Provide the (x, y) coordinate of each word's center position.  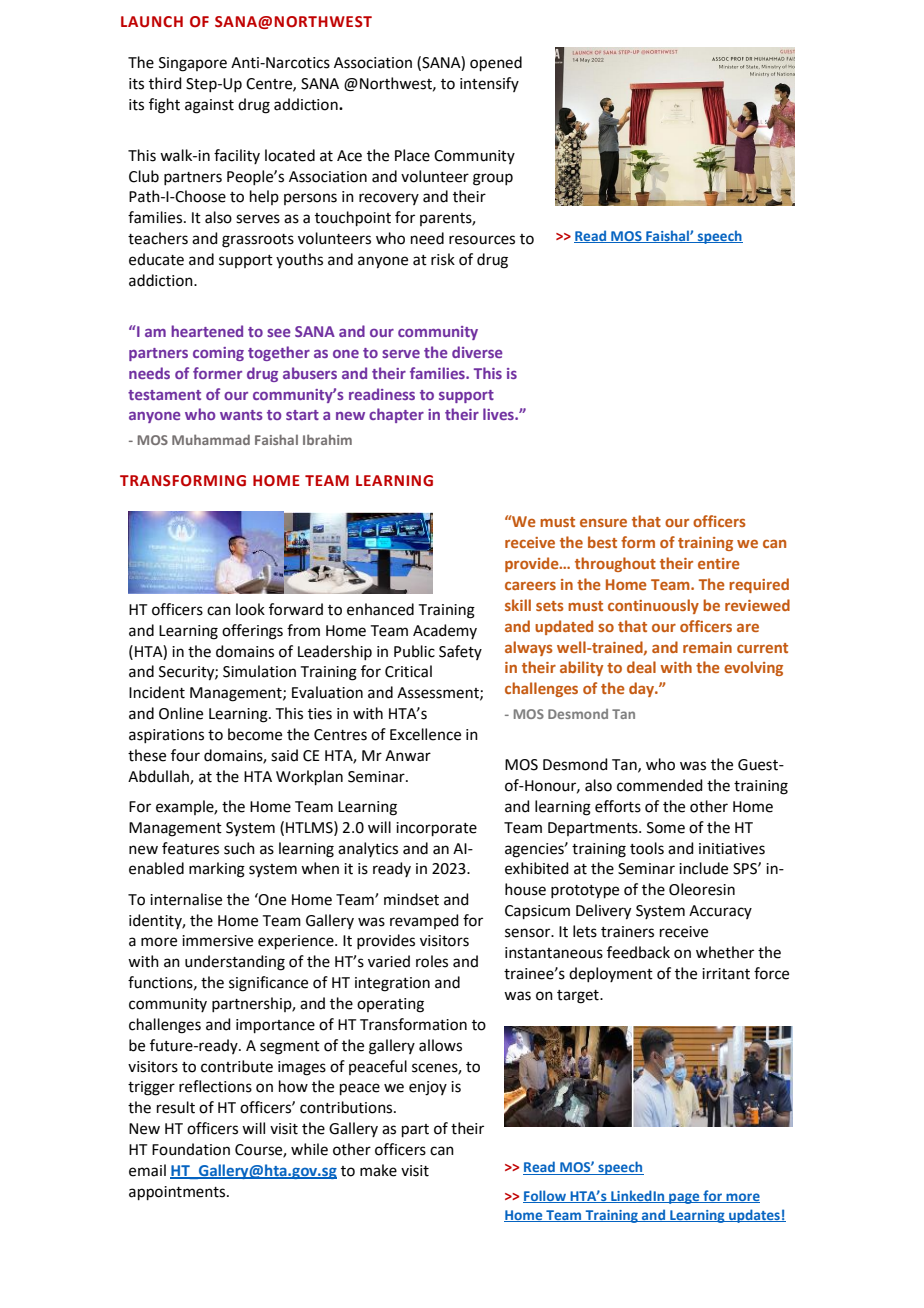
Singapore (193, 64)
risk (443, 259)
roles (432, 961)
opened (496, 63)
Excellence (425, 734)
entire (719, 563)
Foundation (191, 1149)
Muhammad (211, 439)
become (255, 734)
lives (499, 414)
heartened (207, 331)
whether (725, 952)
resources (482, 240)
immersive (217, 941)
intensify (489, 84)
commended (660, 785)
